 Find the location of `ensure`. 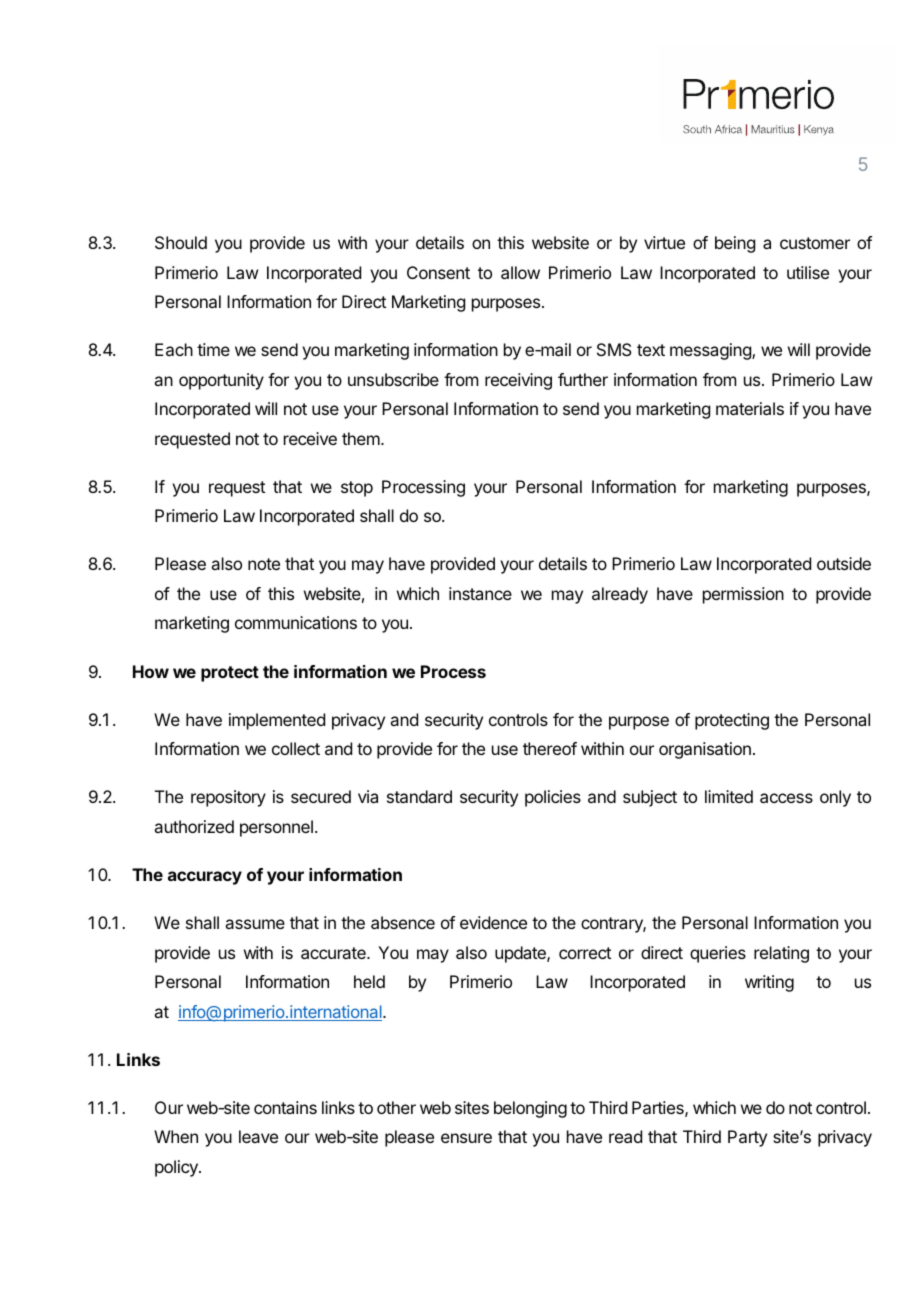

ensure is located at coordinates (466, 1138).
